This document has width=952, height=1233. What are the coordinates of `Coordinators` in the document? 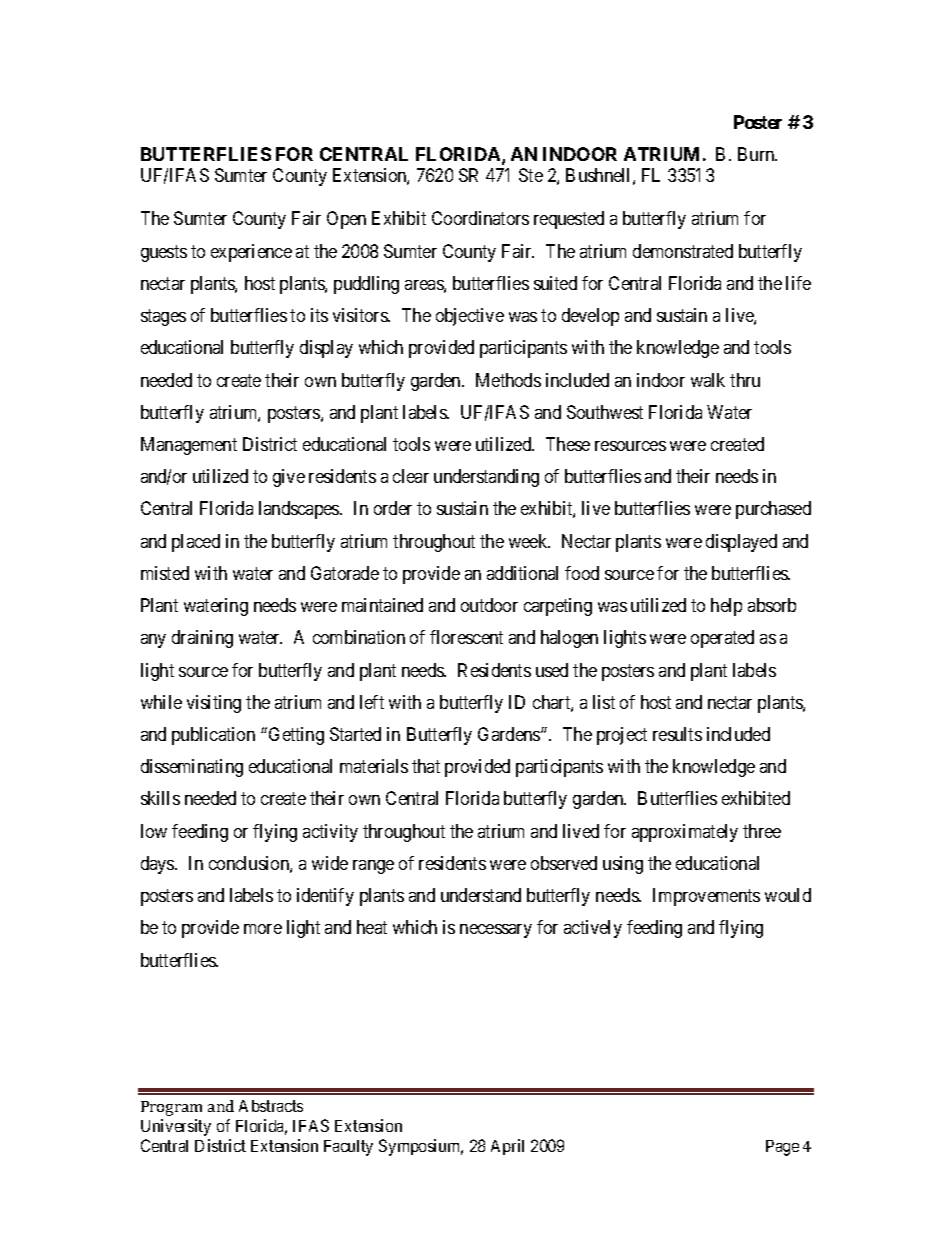 It's located at (480, 218).
